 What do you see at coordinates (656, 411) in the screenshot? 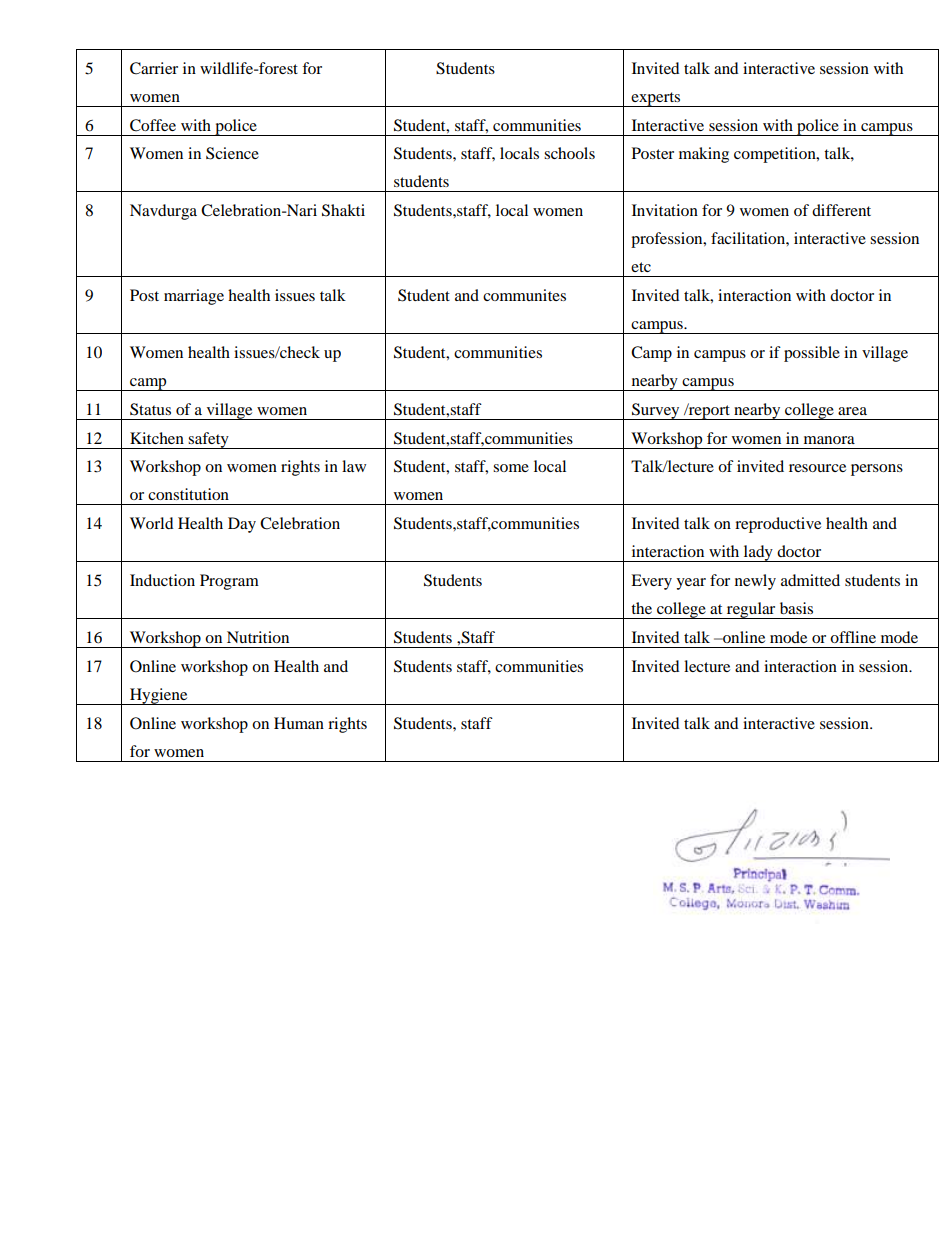
I see `Survey` at bounding box center [656, 411].
